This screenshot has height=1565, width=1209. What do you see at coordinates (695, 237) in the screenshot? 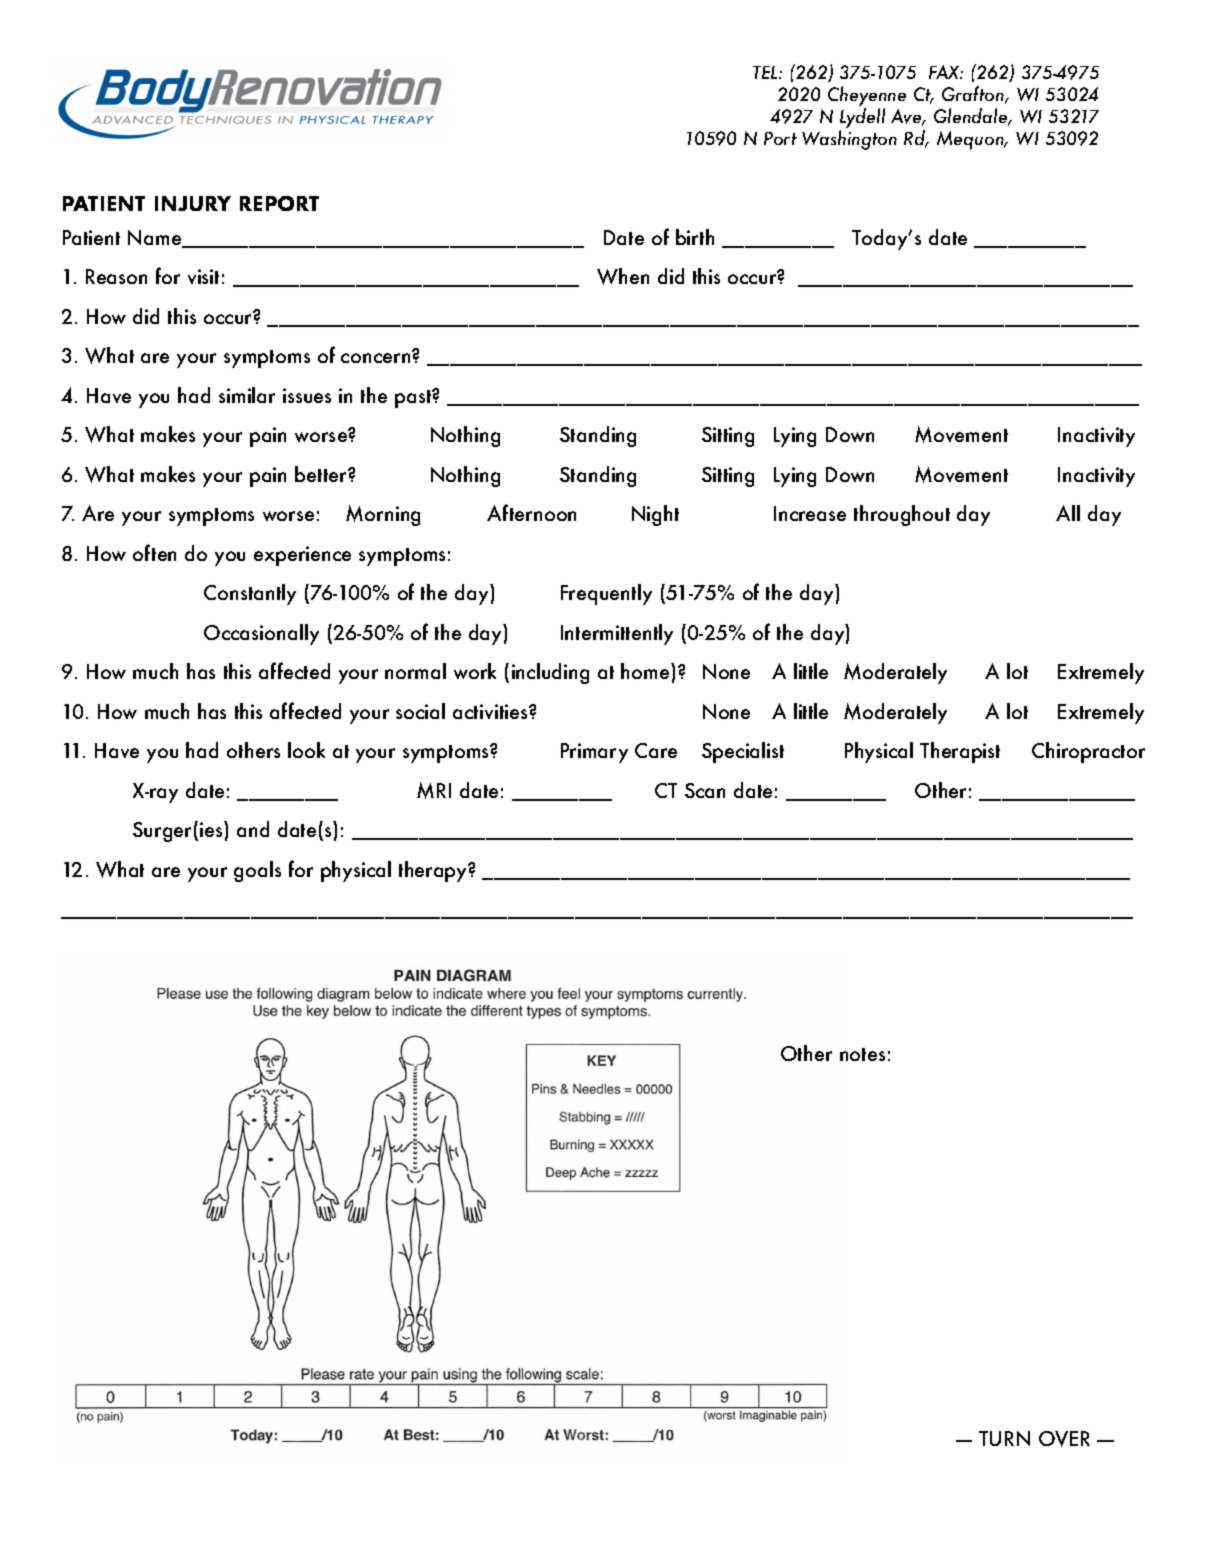
I see `birth` at bounding box center [695, 237].
